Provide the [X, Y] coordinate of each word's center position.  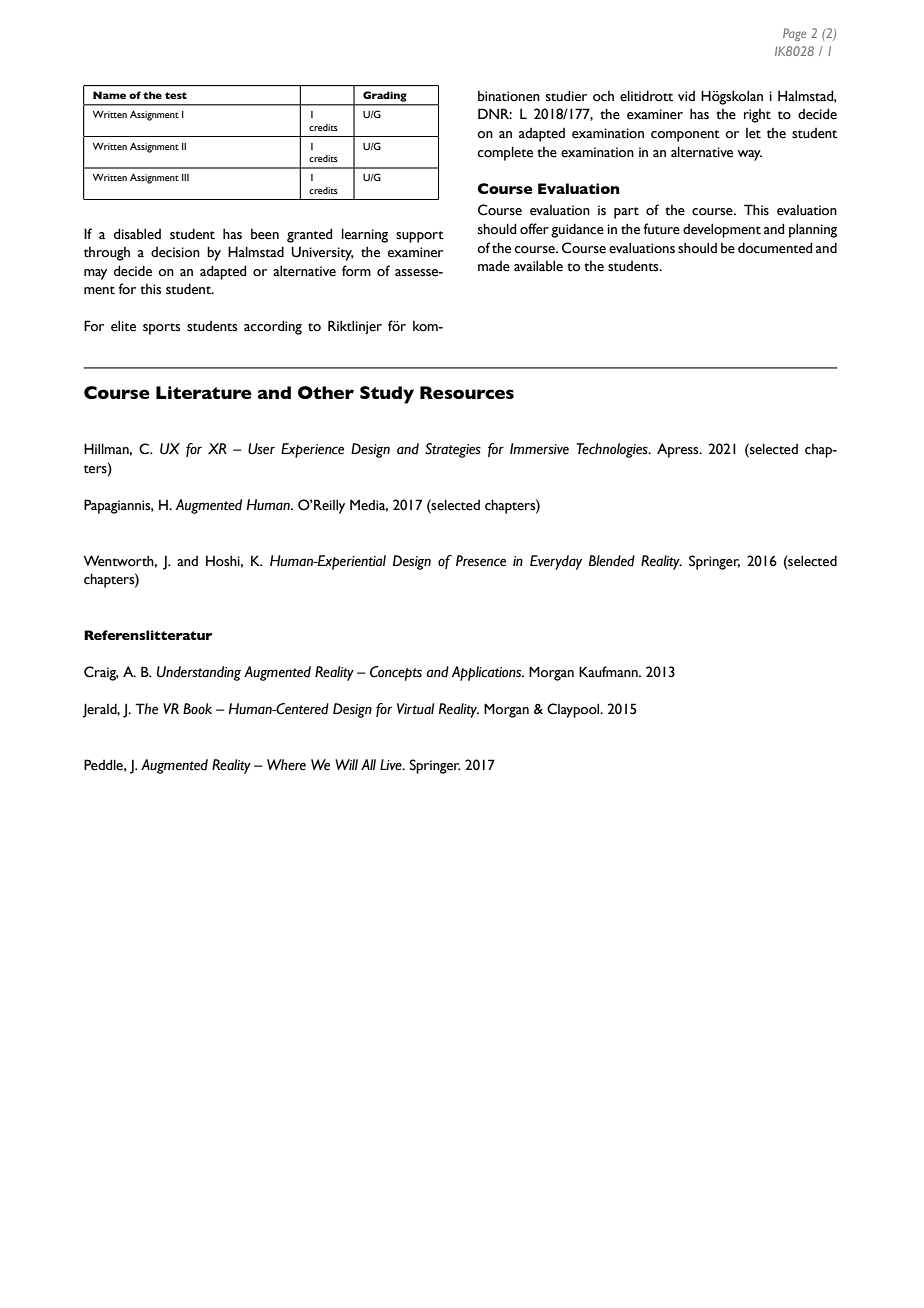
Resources [467, 392]
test [176, 95]
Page [794, 34]
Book [197, 709]
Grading [384, 96]
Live [392, 765]
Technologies [613, 450]
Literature [204, 392]
